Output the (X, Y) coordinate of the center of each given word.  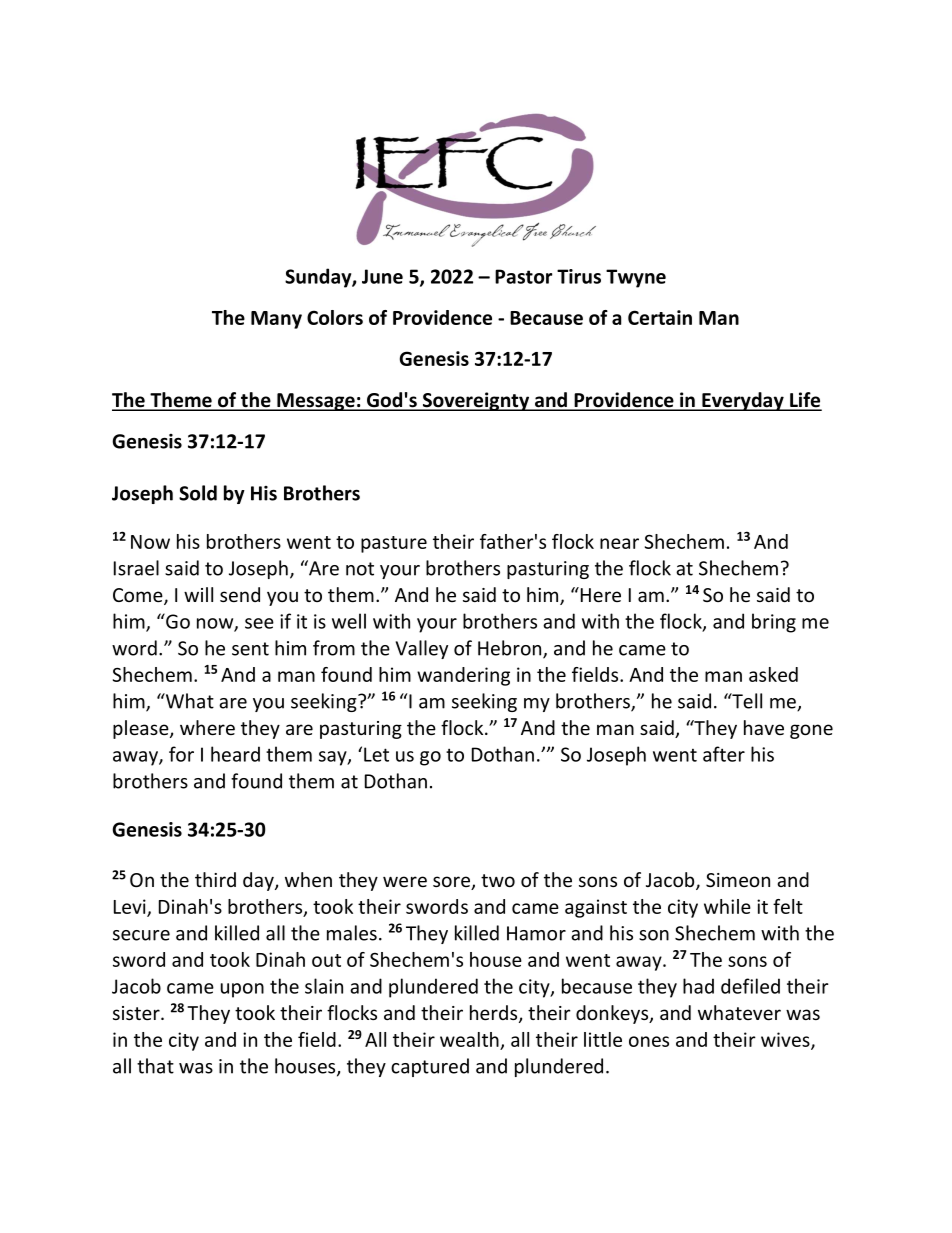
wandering (463, 676)
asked (773, 674)
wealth (469, 1039)
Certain (660, 317)
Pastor (523, 276)
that (155, 1066)
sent (250, 649)
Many (276, 320)
